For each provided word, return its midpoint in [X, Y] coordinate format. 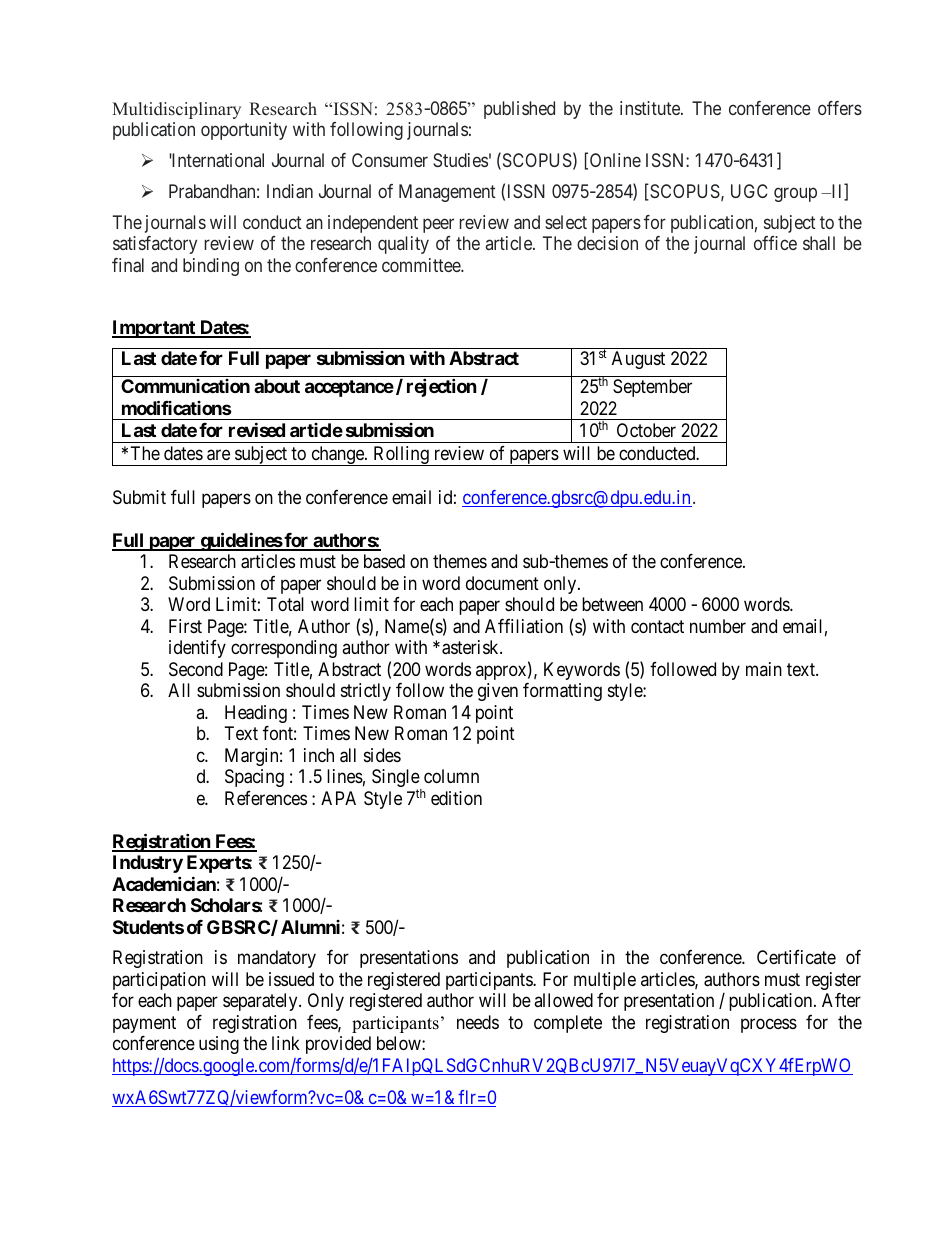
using [219, 1045]
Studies [460, 160]
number [718, 626]
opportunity [244, 131]
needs [478, 1022]
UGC [749, 191]
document [502, 583]
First [185, 626]
